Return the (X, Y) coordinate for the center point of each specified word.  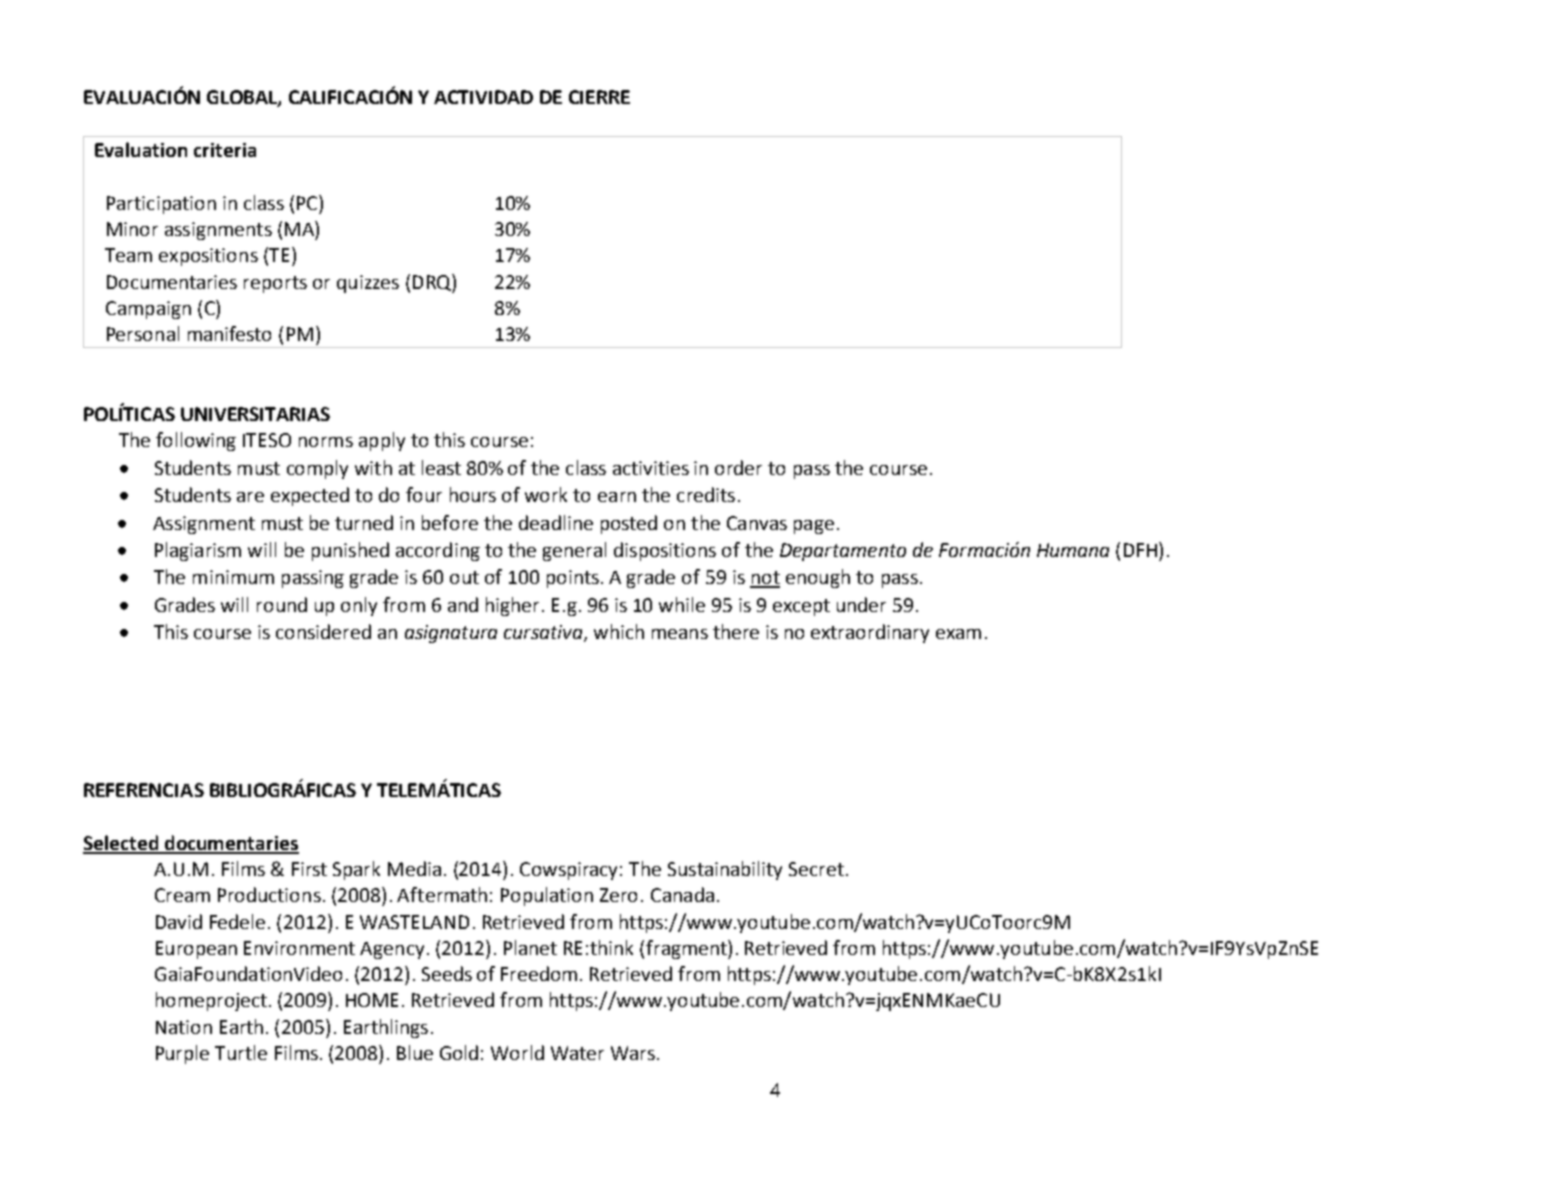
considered (323, 631)
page (814, 527)
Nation (184, 1027)
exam (958, 634)
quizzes (368, 284)
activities (651, 468)
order (738, 467)
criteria (225, 150)
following (196, 441)
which (619, 631)
